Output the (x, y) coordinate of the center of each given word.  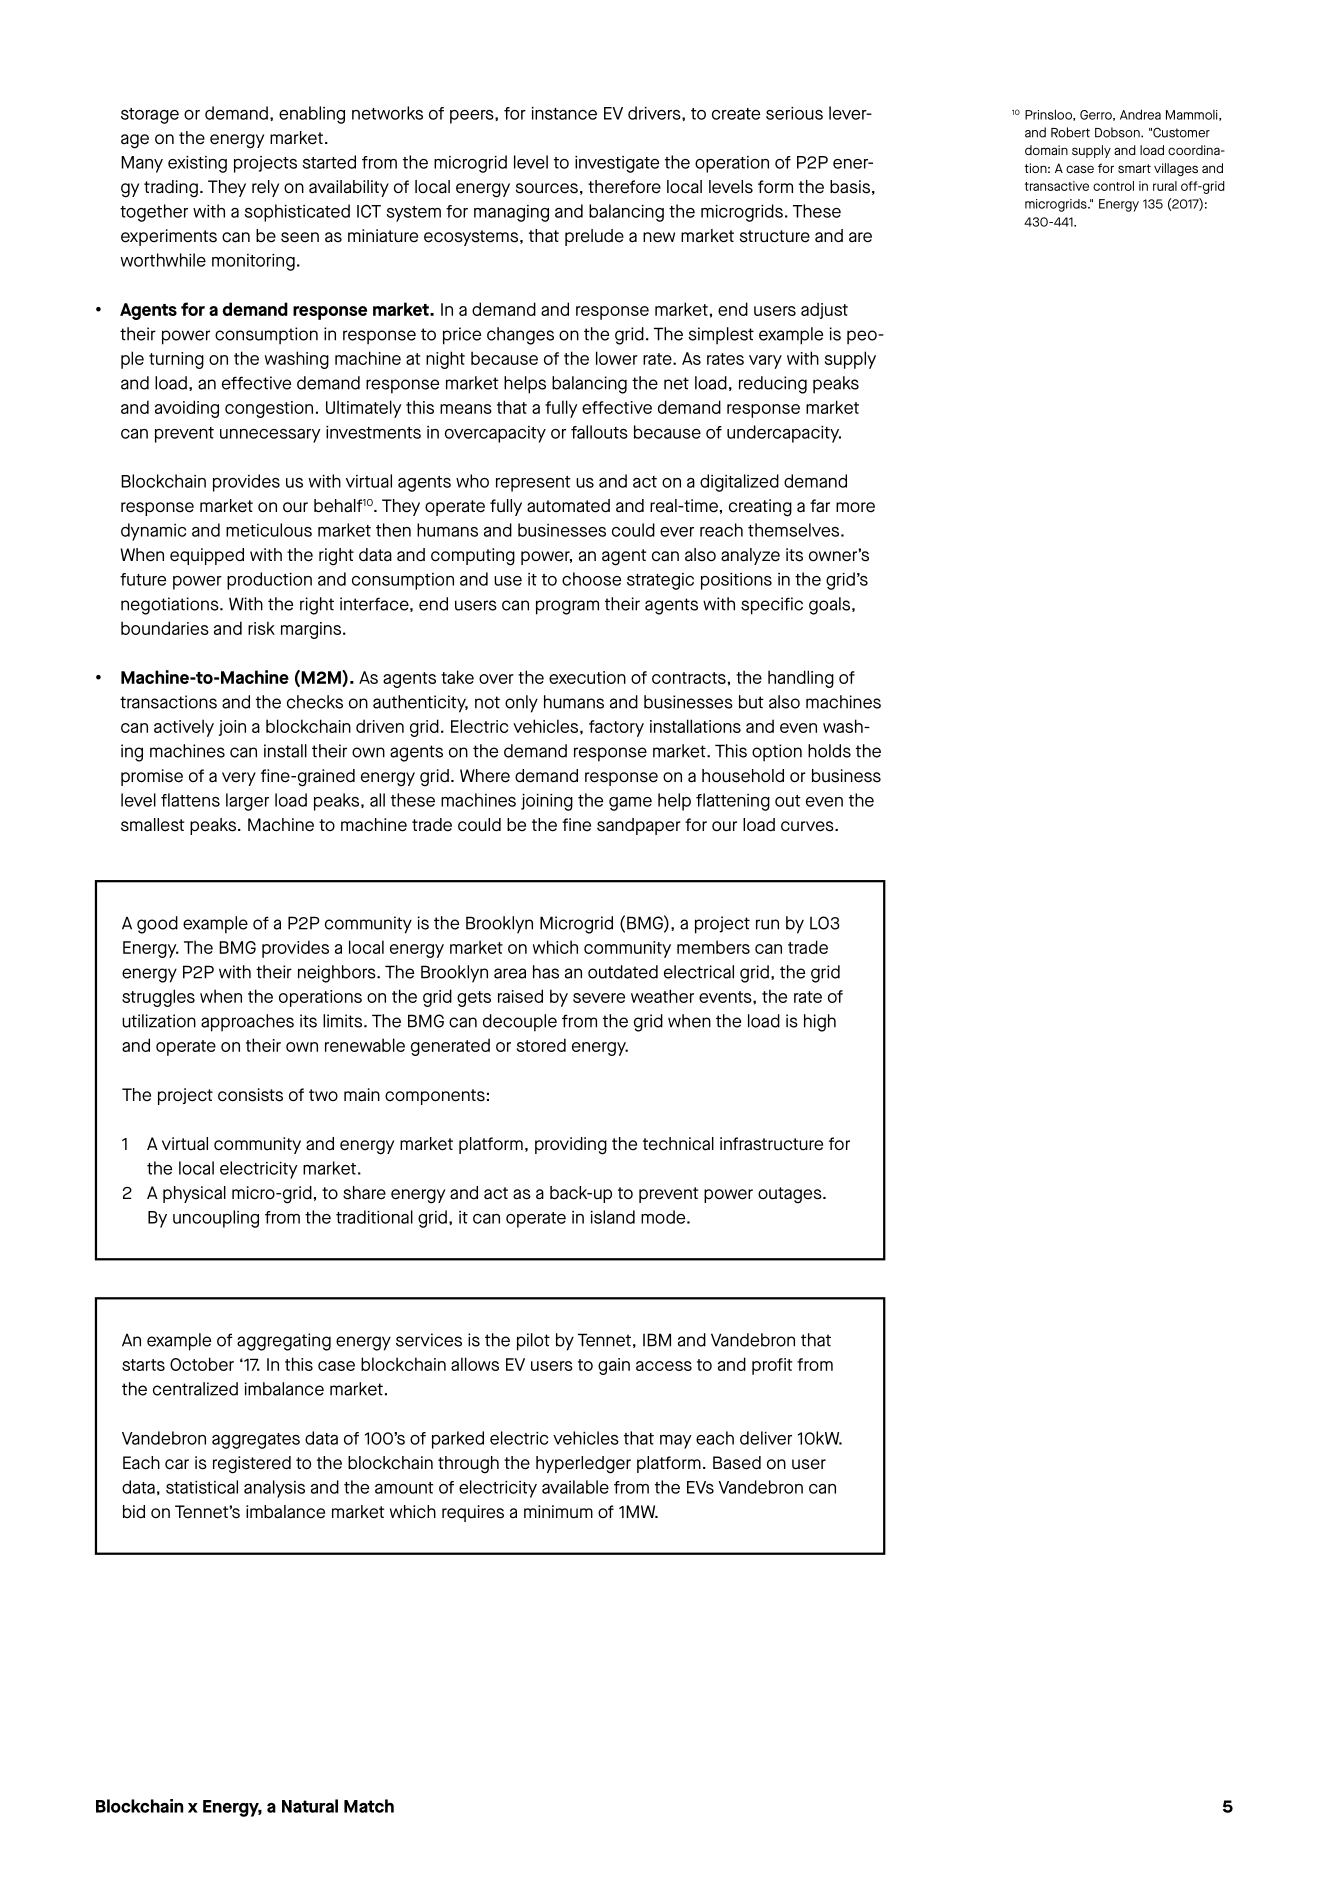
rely (265, 188)
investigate (617, 164)
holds (829, 751)
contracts (689, 678)
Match (369, 1806)
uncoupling (216, 1219)
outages (791, 1195)
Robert (1070, 132)
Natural (310, 1806)
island (613, 1217)
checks (315, 702)
